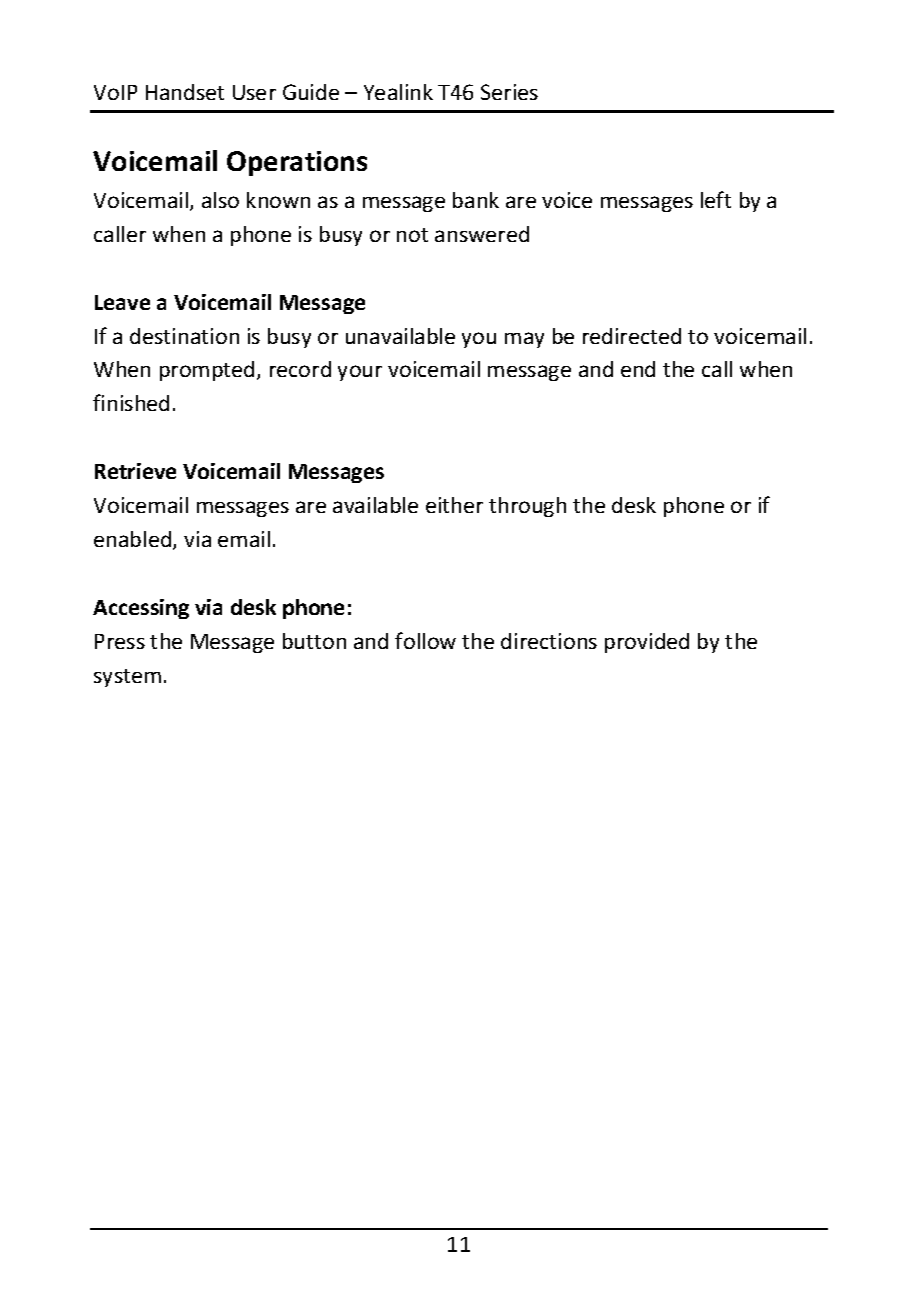  What do you see at coordinates (454, 505) in the document?
I see `either` at bounding box center [454, 505].
